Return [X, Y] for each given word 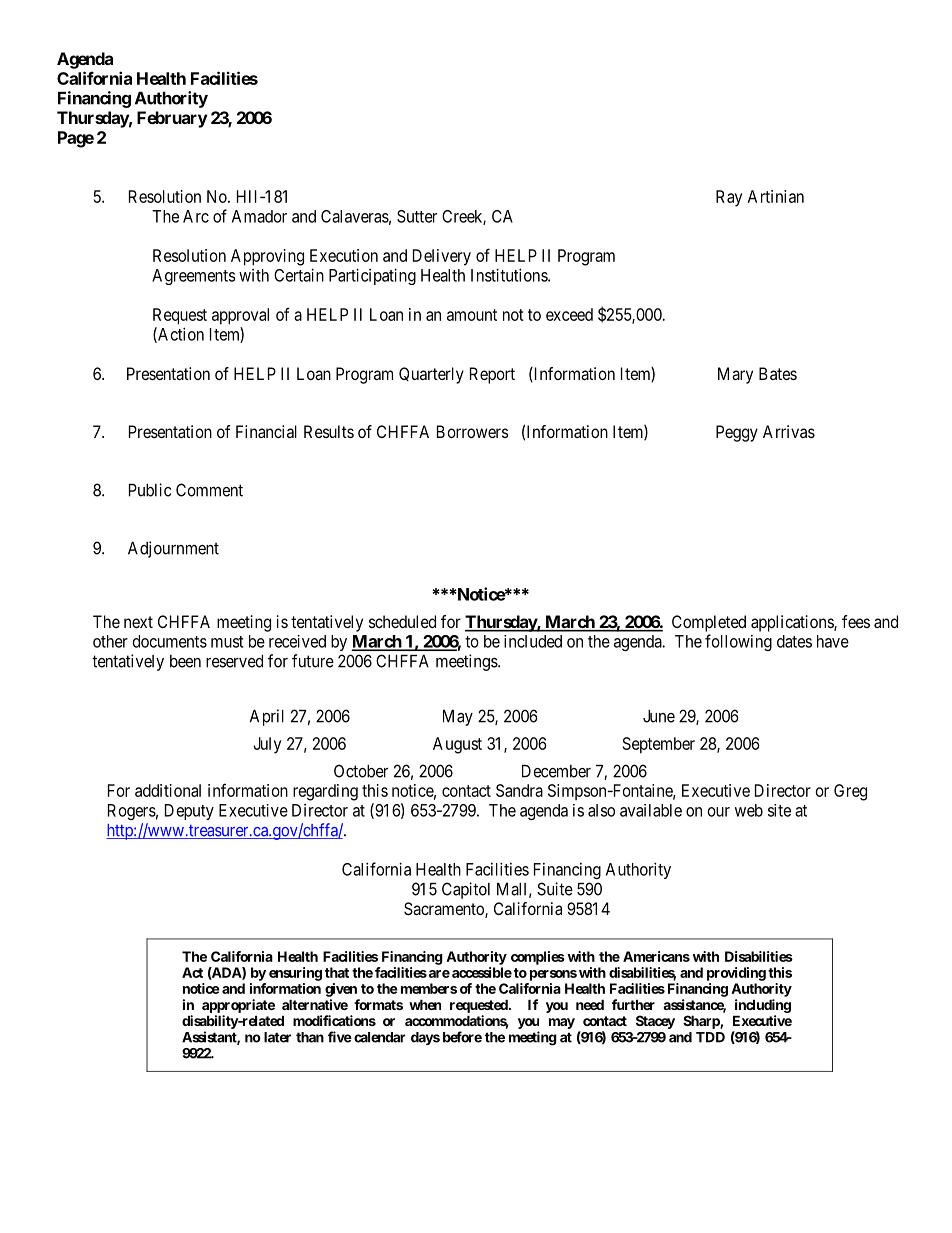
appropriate [238, 1006]
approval [240, 316]
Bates [778, 373]
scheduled [402, 621]
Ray [729, 198]
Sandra [519, 790]
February [172, 119]
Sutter [417, 216]
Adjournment [173, 549]
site [779, 810]
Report [492, 375]
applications [793, 623]
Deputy [189, 812]
